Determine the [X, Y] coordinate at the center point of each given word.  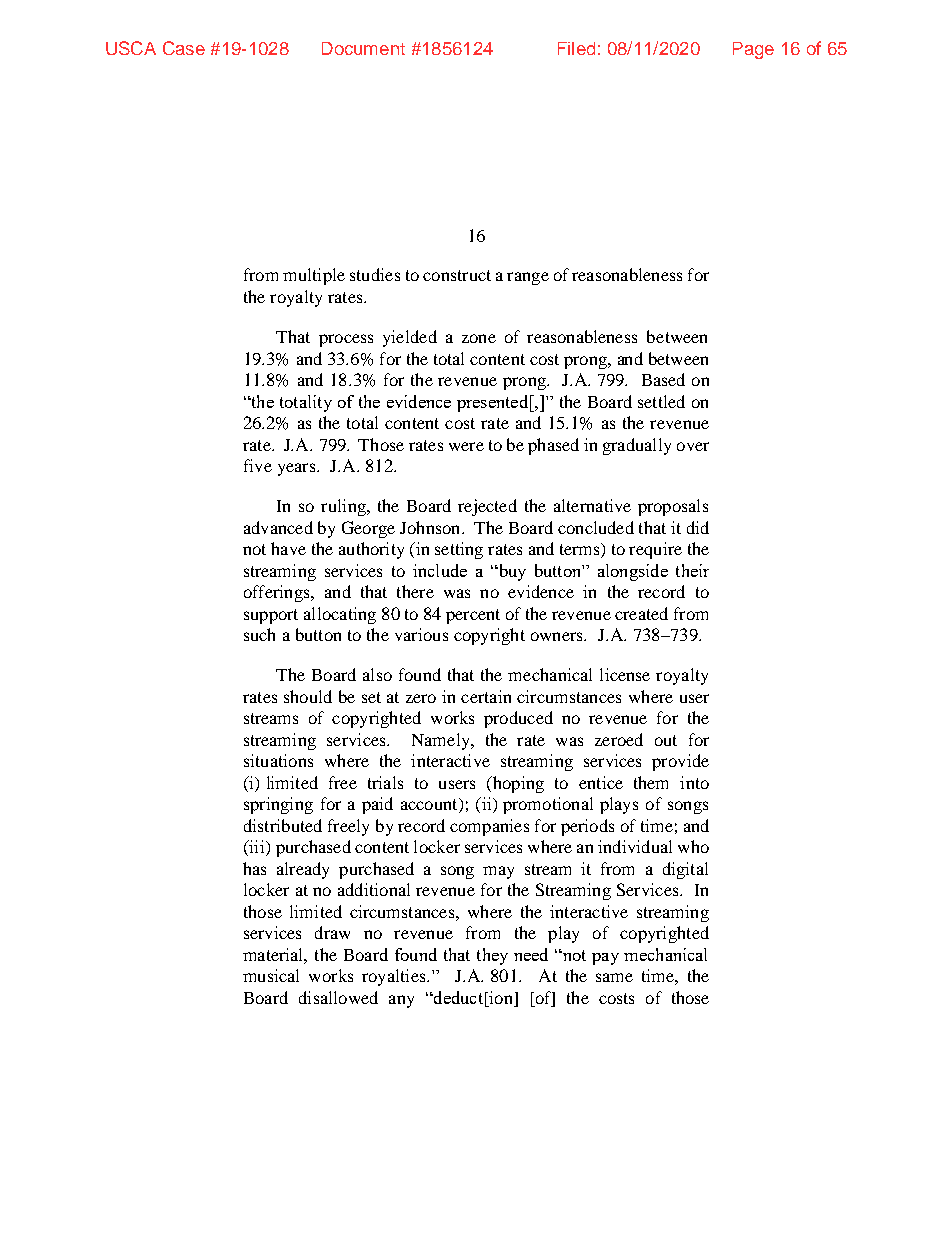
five [258, 465]
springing [278, 805]
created [641, 613]
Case [184, 48]
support [271, 616]
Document [363, 48]
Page [753, 50]
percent [473, 616]
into [694, 782]
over [693, 446]
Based [663, 379]
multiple [314, 276]
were [466, 446]
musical [271, 975]
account [430, 805]
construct [457, 275]
